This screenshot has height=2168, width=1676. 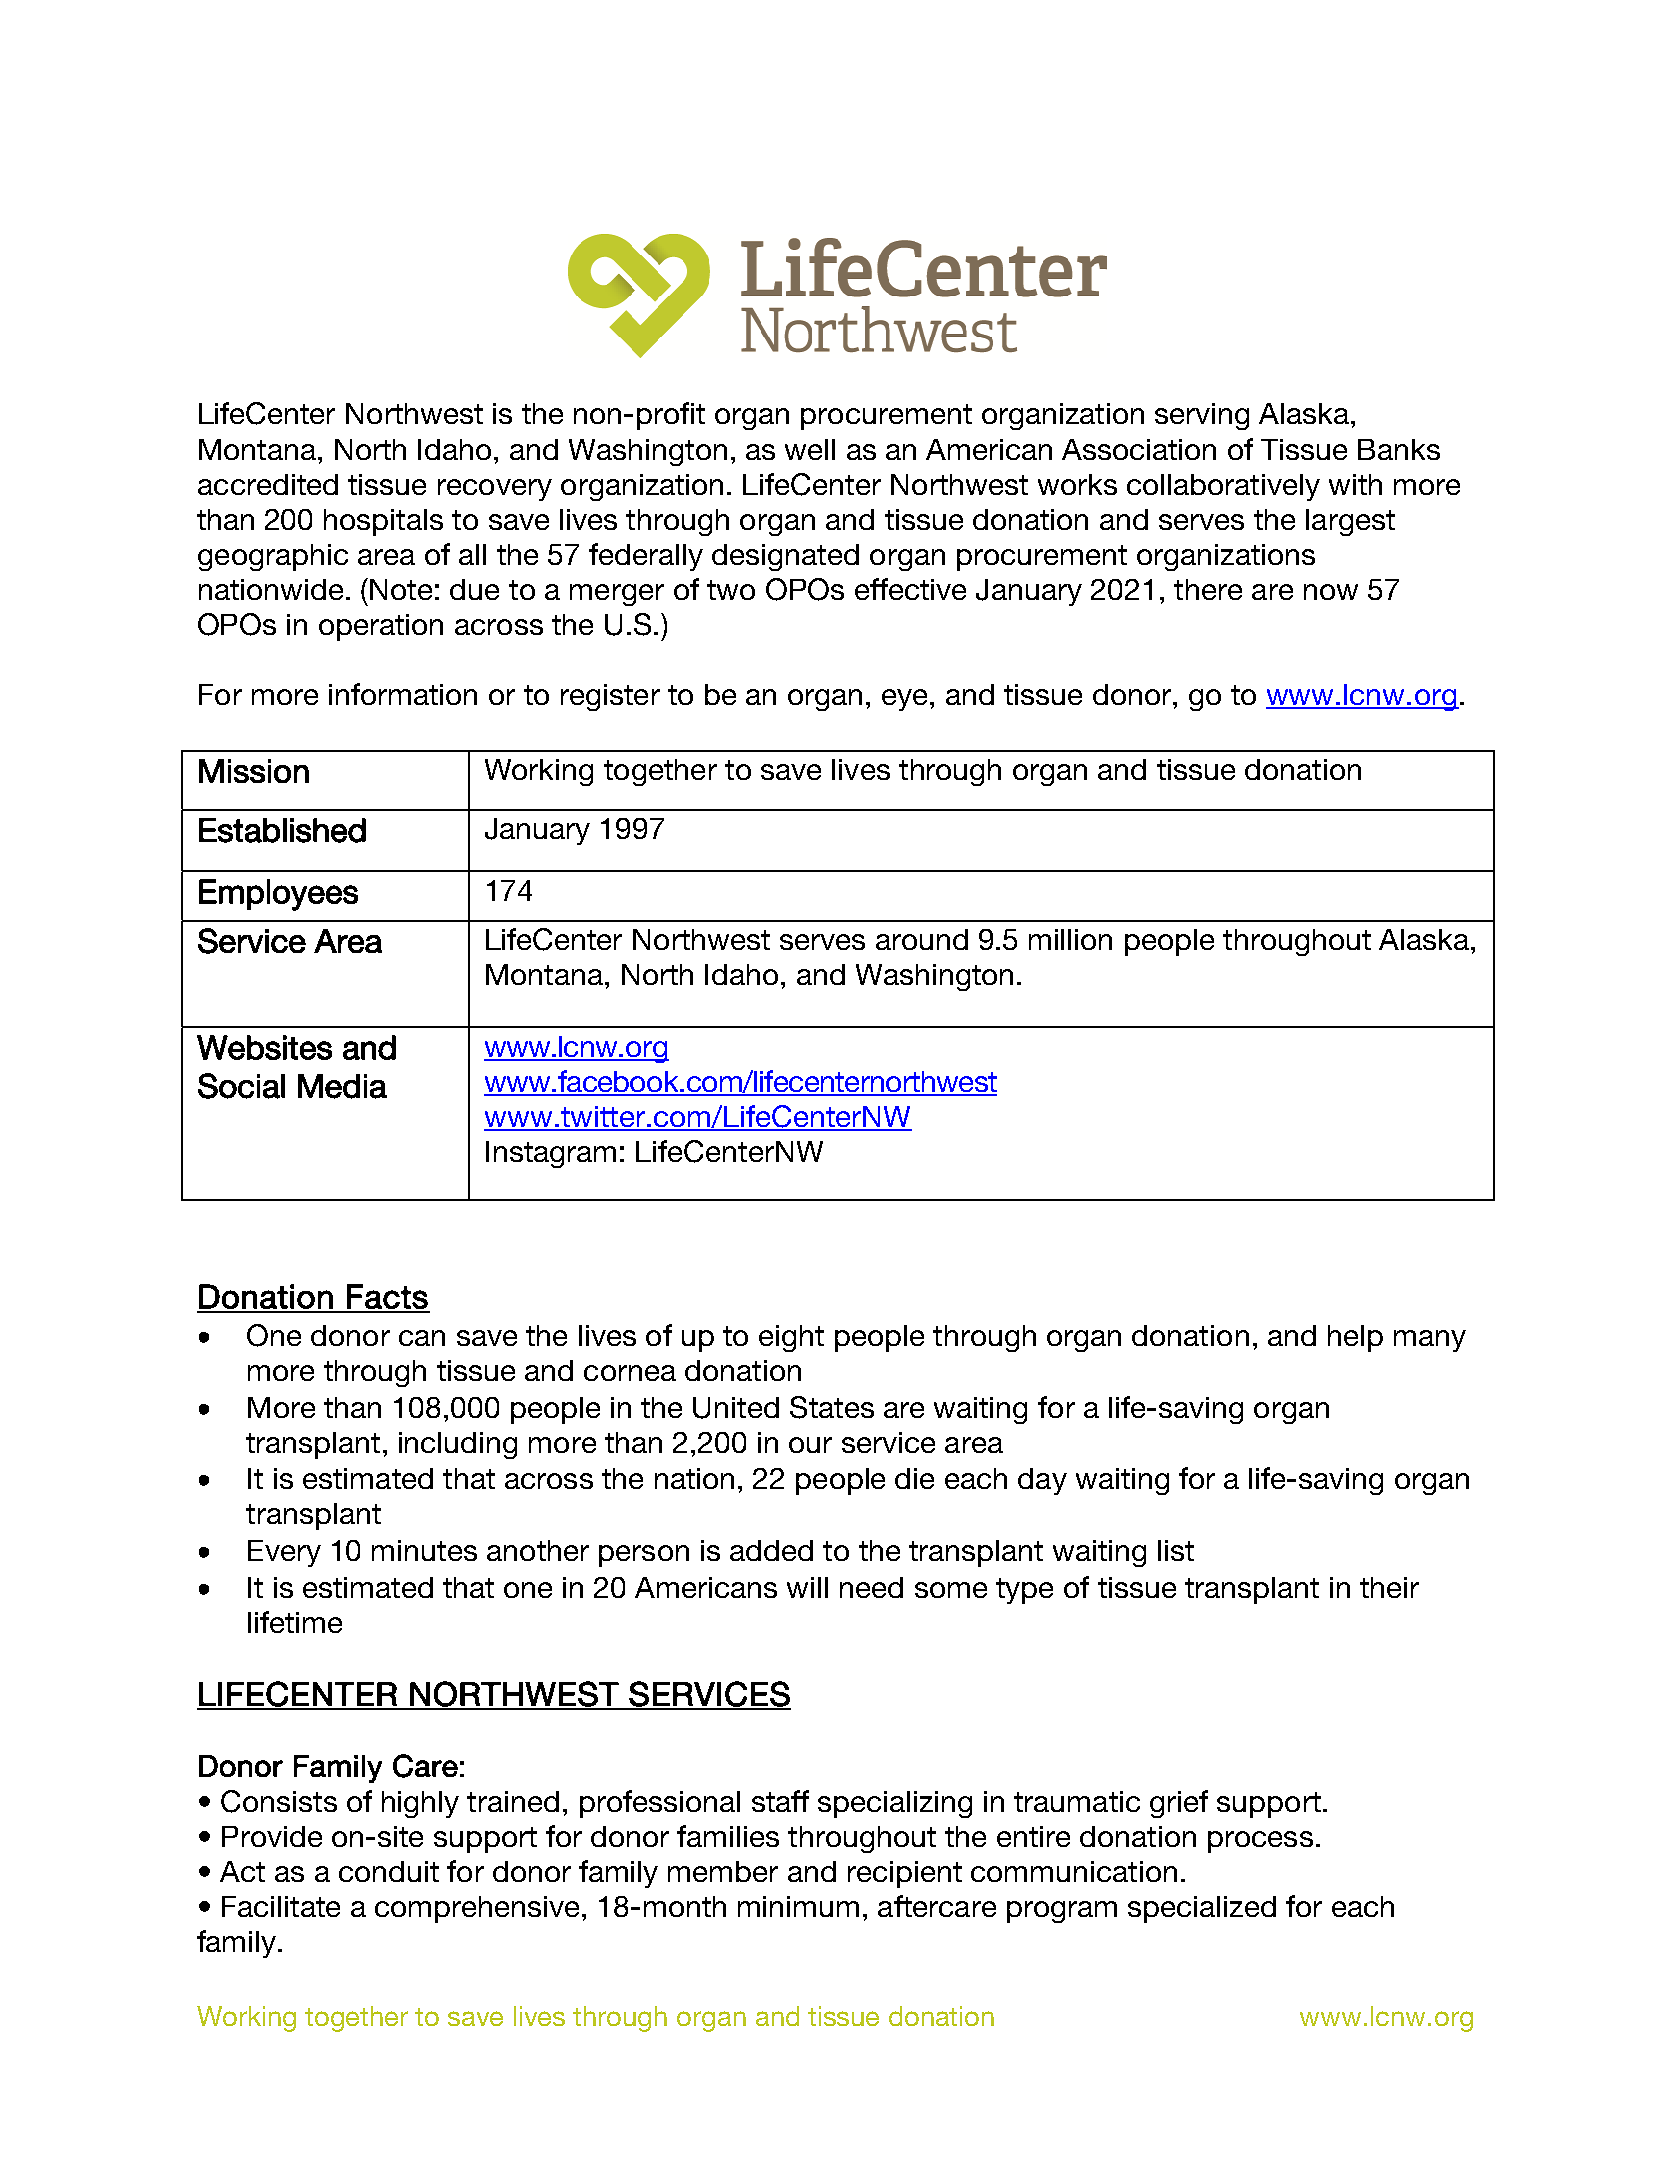 What do you see at coordinates (1070, 939) in the screenshot?
I see `million` at bounding box center [1070, 939].
